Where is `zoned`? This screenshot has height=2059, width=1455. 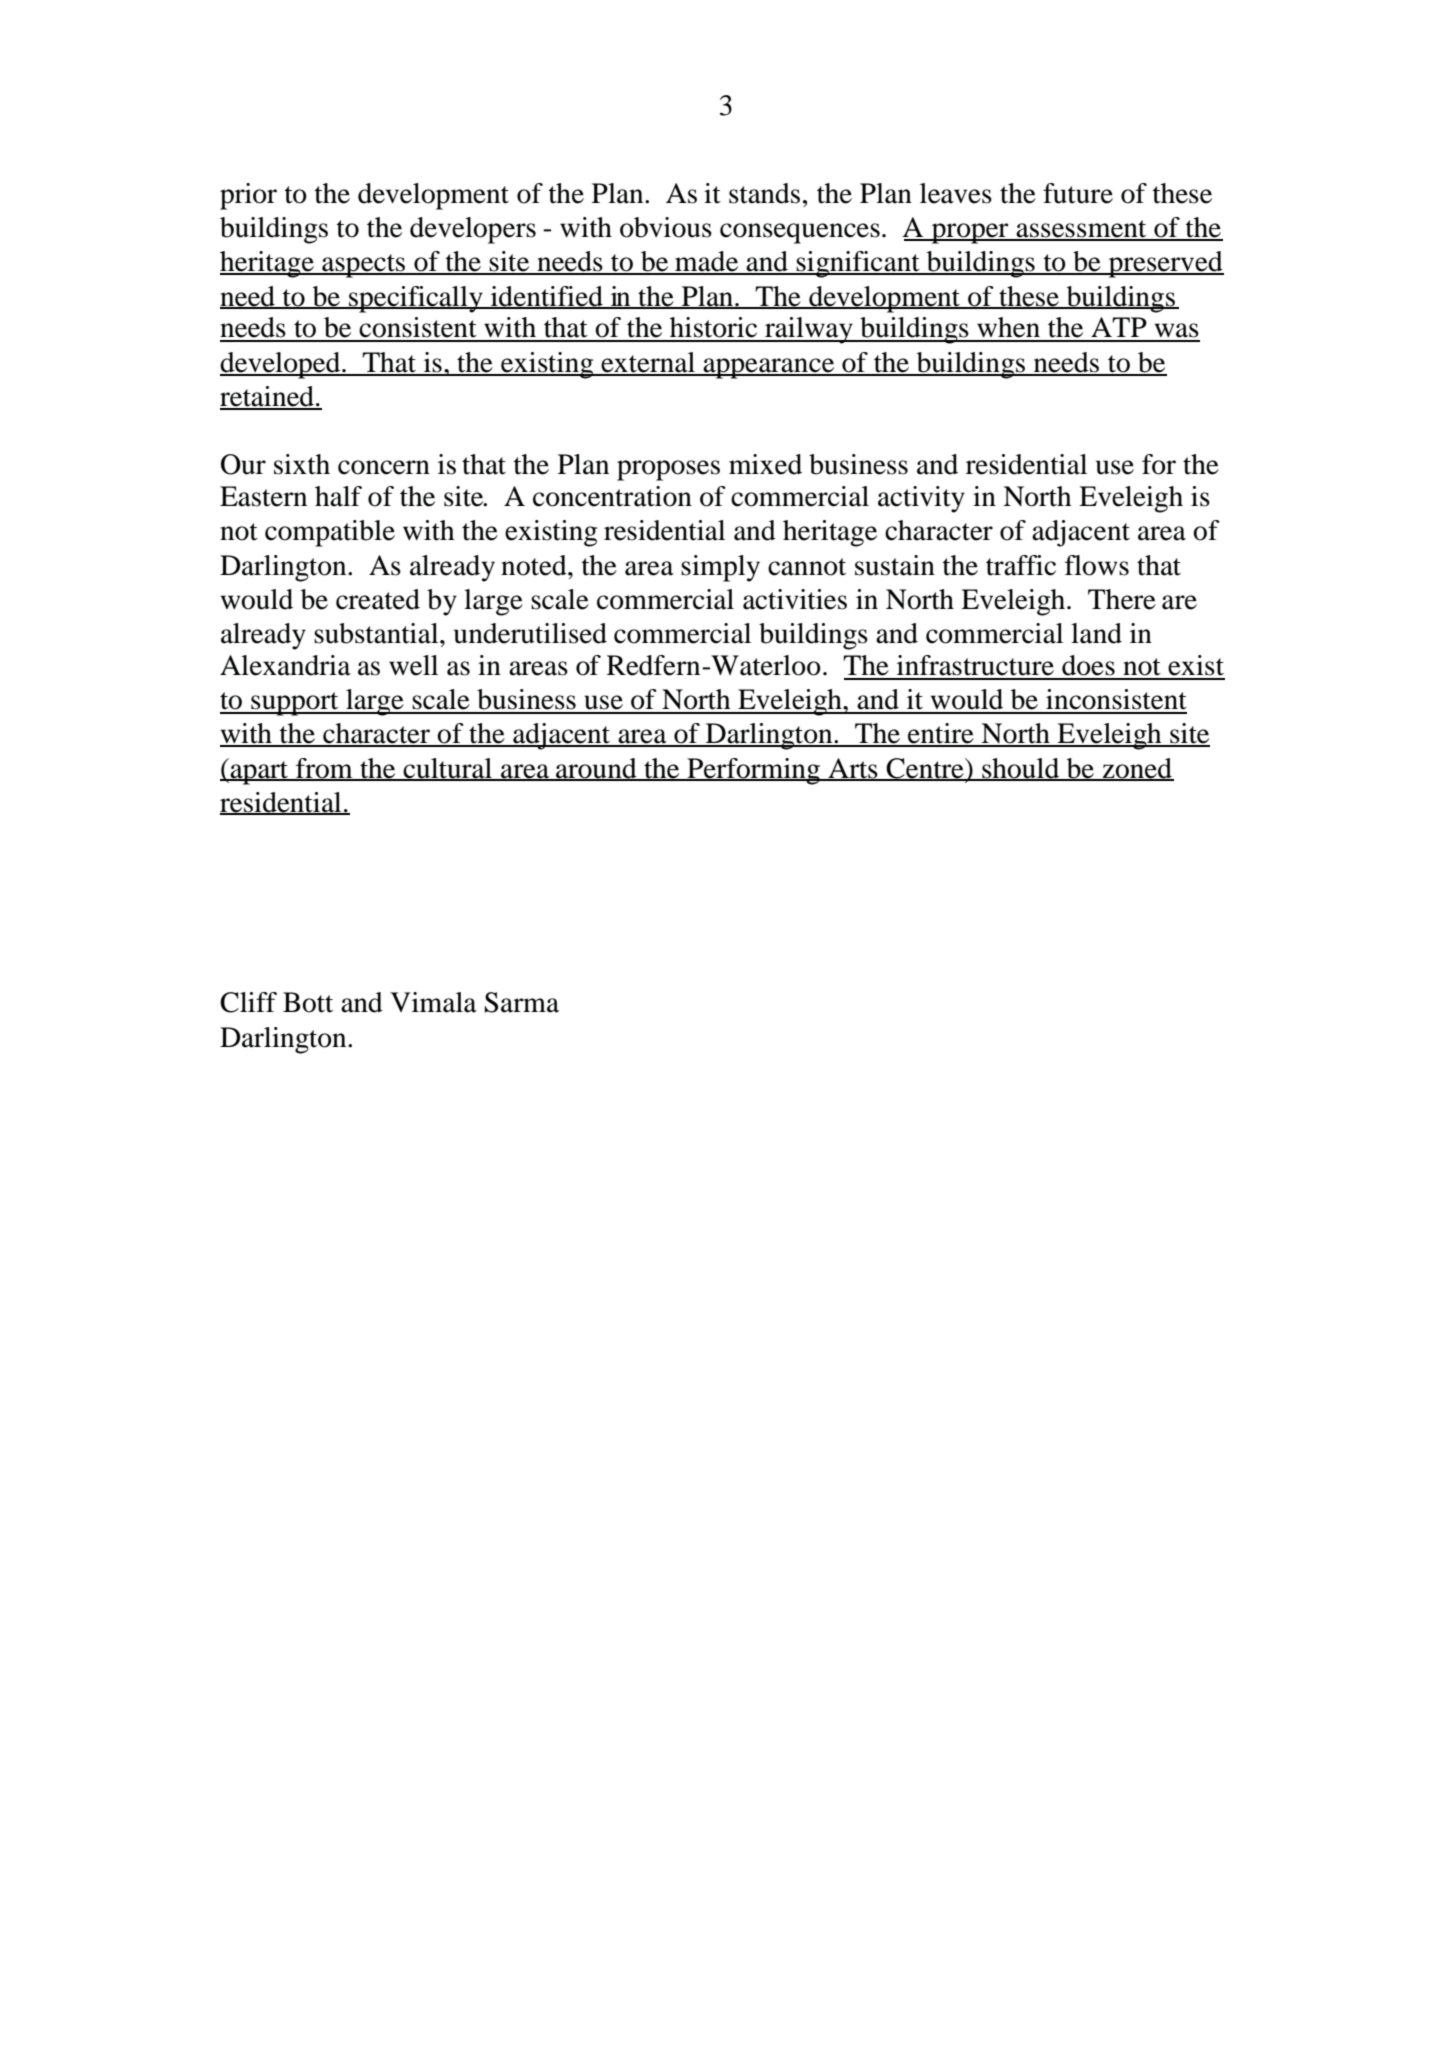
zoned is located at coordinates (1137, 769).
